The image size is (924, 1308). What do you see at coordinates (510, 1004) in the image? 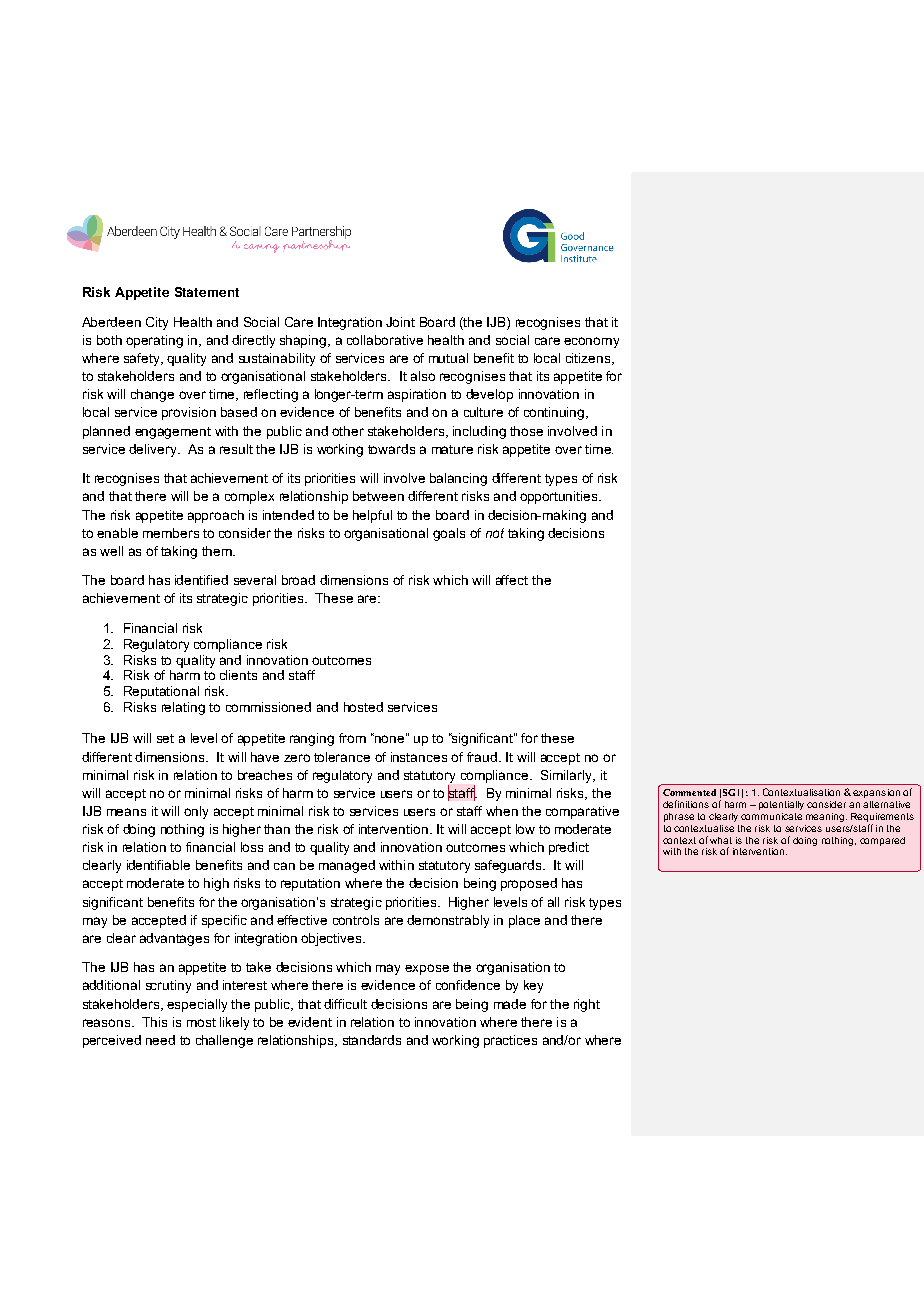
I see `made` at bounding box center [510, 1004].
